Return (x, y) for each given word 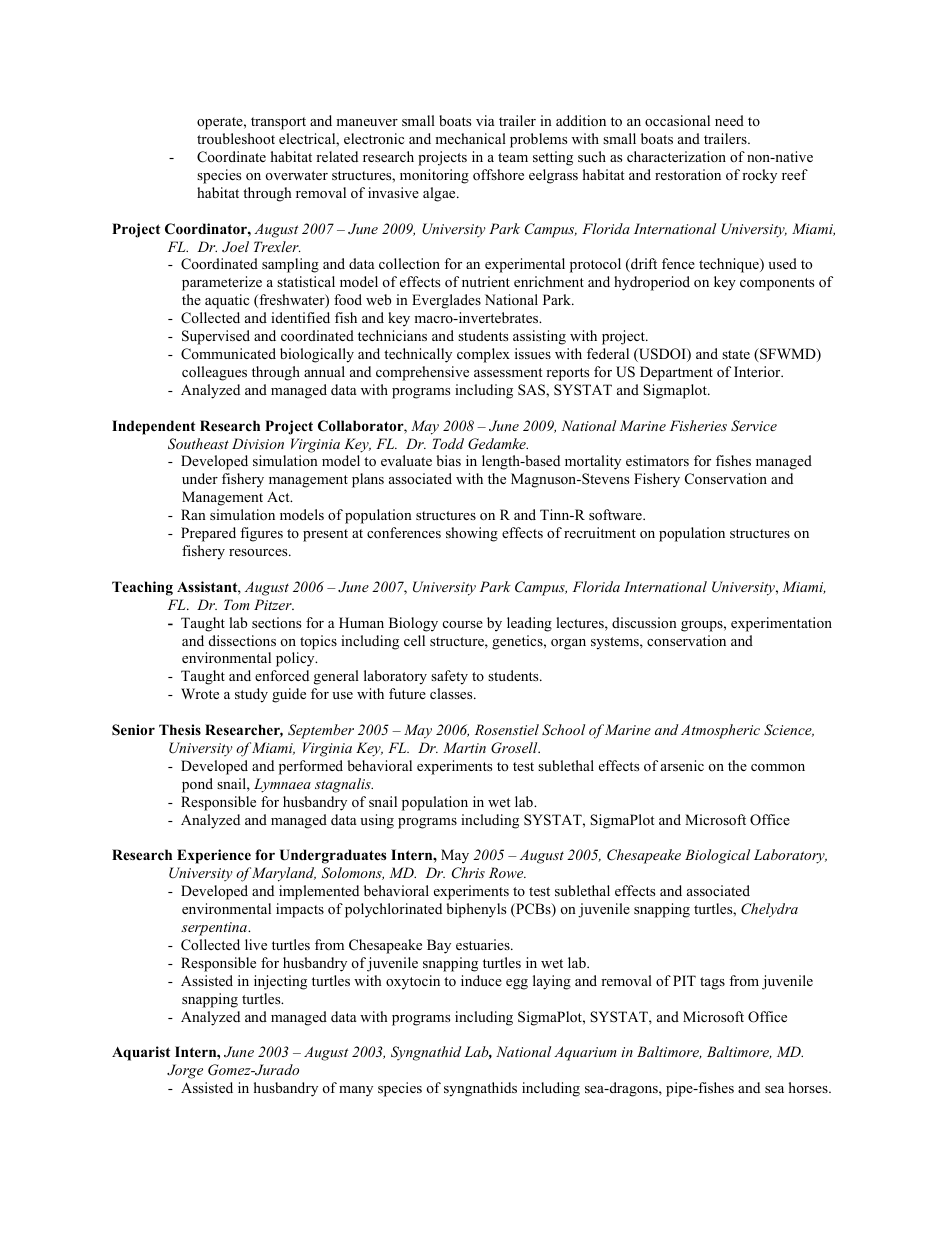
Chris (468, 873)
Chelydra (769, 910)
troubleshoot (236, 138)
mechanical (470, 138)
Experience (214, 856)
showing (472, 534)
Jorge (185, 1071)
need (729, 120)
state (736, 354)
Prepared (208, 534)
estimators (657, 460)
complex (483, 355)
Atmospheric (720, 731)
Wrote (200, 693)
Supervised (216, 337)
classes (452, 693)
